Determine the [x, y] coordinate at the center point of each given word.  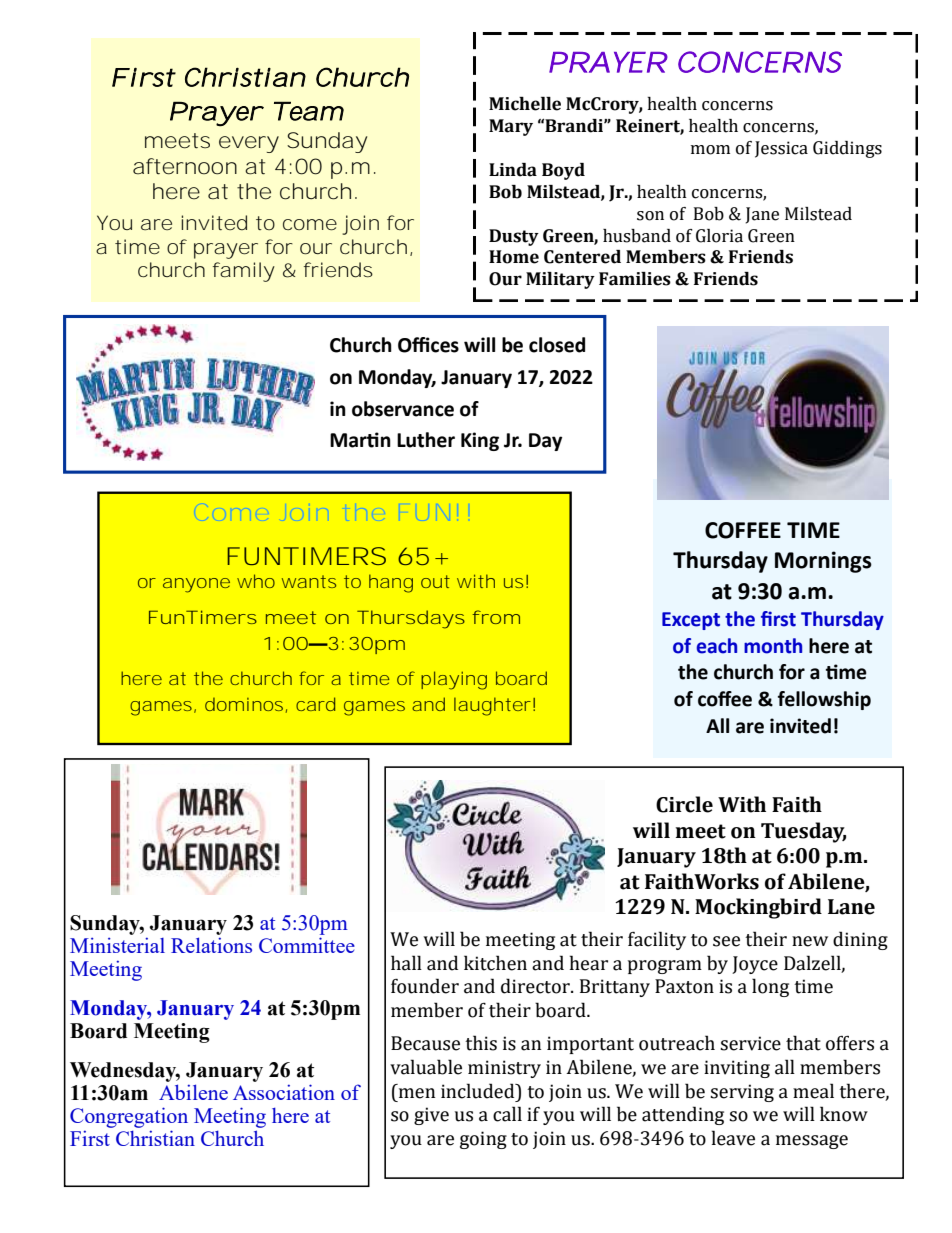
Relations [211, 945]
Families [635, 279]
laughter [492, 706]
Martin [360, 440]
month [773, 646]
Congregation [129, 1117]
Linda [513, 170]
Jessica [781, 149]
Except [691, 621]
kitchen [495, 963]
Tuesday [803, 832]
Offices [428, 345]
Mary [511, 127]
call [507, 1114]
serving [742, 1093]
